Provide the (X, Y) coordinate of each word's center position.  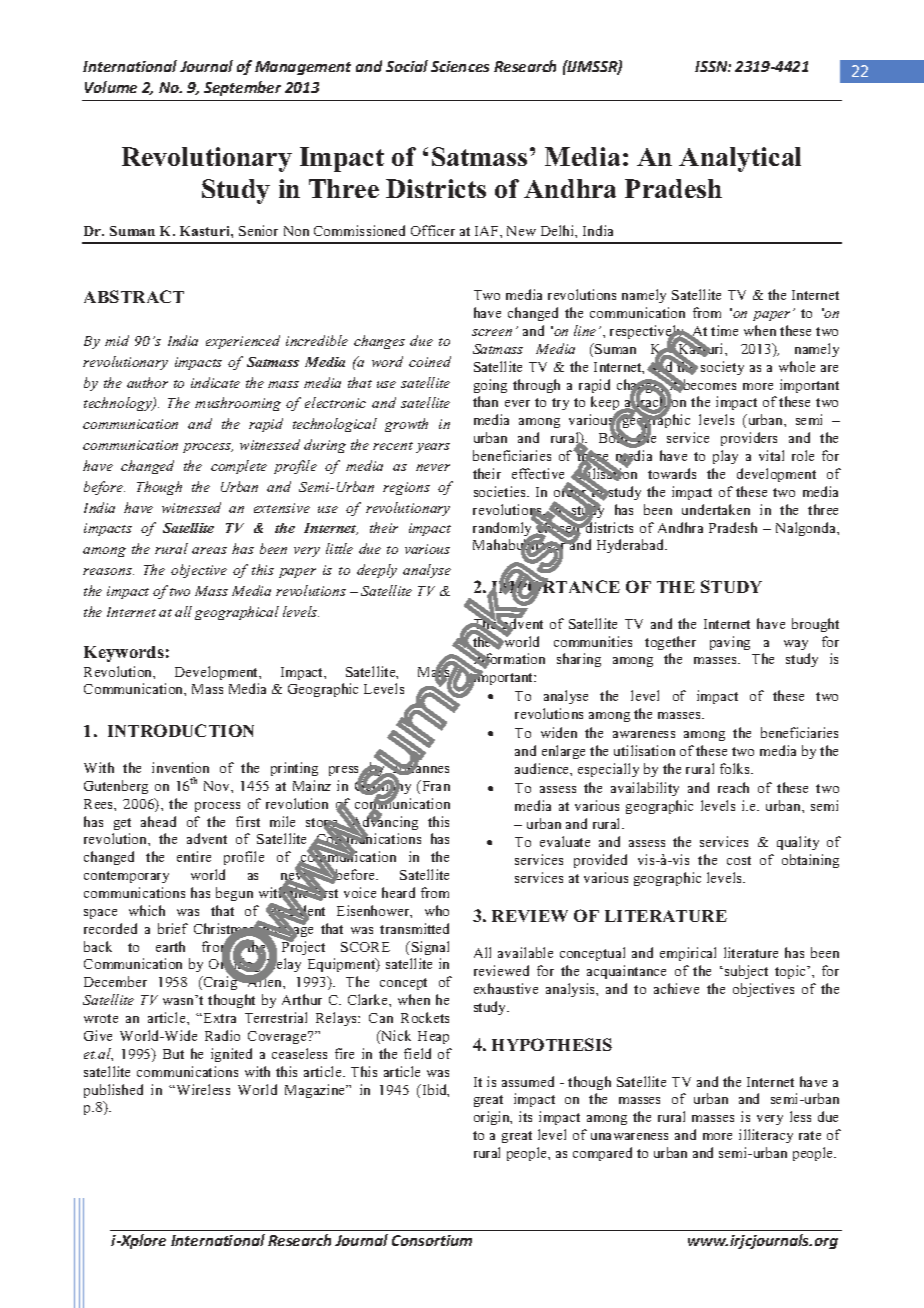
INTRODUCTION (181, 730)
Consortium (432, 1240)
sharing (579, 660)
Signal (430, 948)
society (722, 368)
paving (730, 643)
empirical (688, 954)
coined (430, 361)
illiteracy (766, 1136)
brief (173, 928)
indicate (215, 382)
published (113, 1091)
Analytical (740, 159)
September (242, 88)
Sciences (460, 66)
